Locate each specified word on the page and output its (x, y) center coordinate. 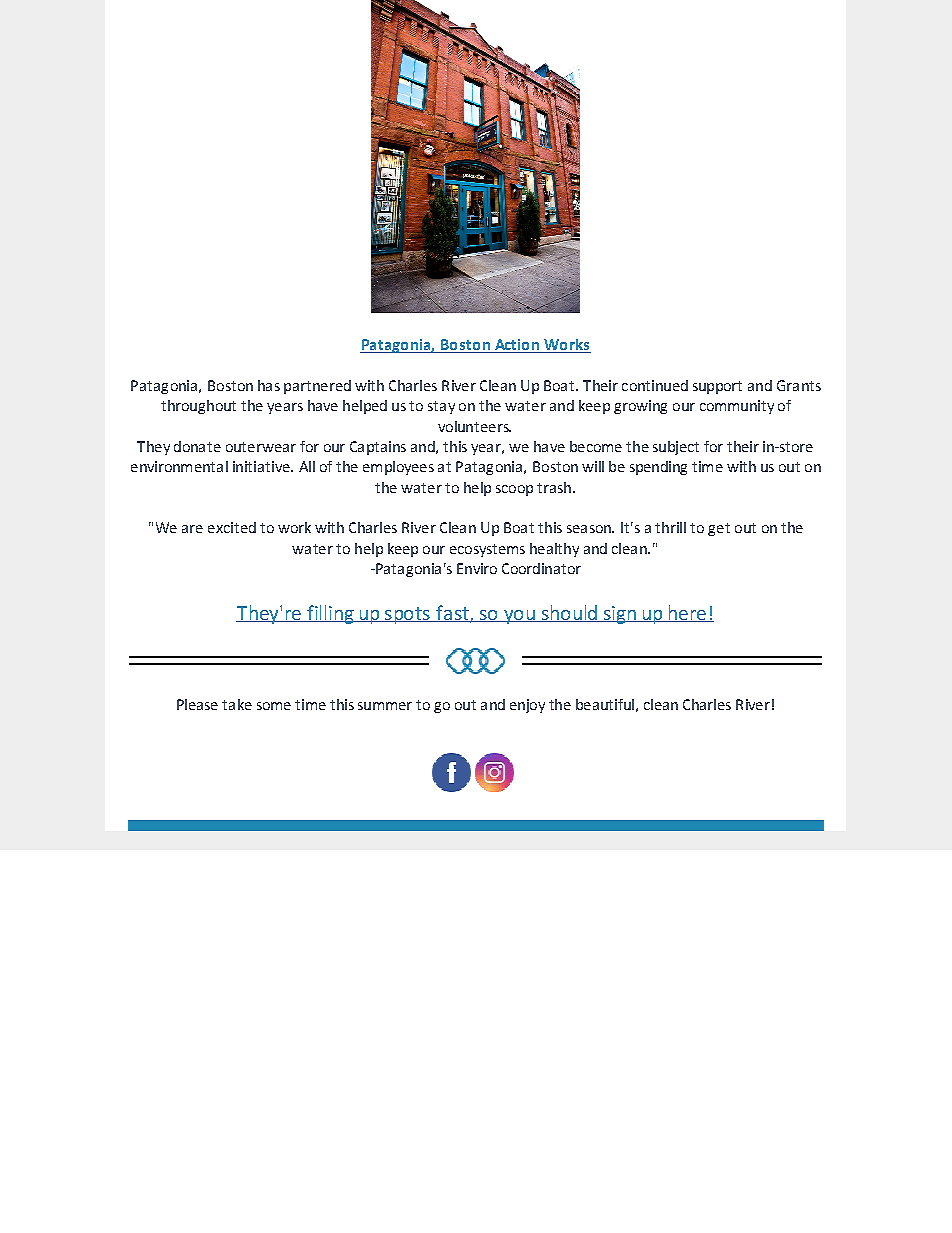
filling (330, 614)
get (719, 529)
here (687, 613)
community (737, 407)
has (269, 385)
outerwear (261, 447)
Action (516, 346)
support (717, 387)
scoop (514, 490)
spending (658, 468)
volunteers (474, 426)
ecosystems (487, 550)
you (519, 617)
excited (232, 527)
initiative (262, 466)
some (274, 706)
